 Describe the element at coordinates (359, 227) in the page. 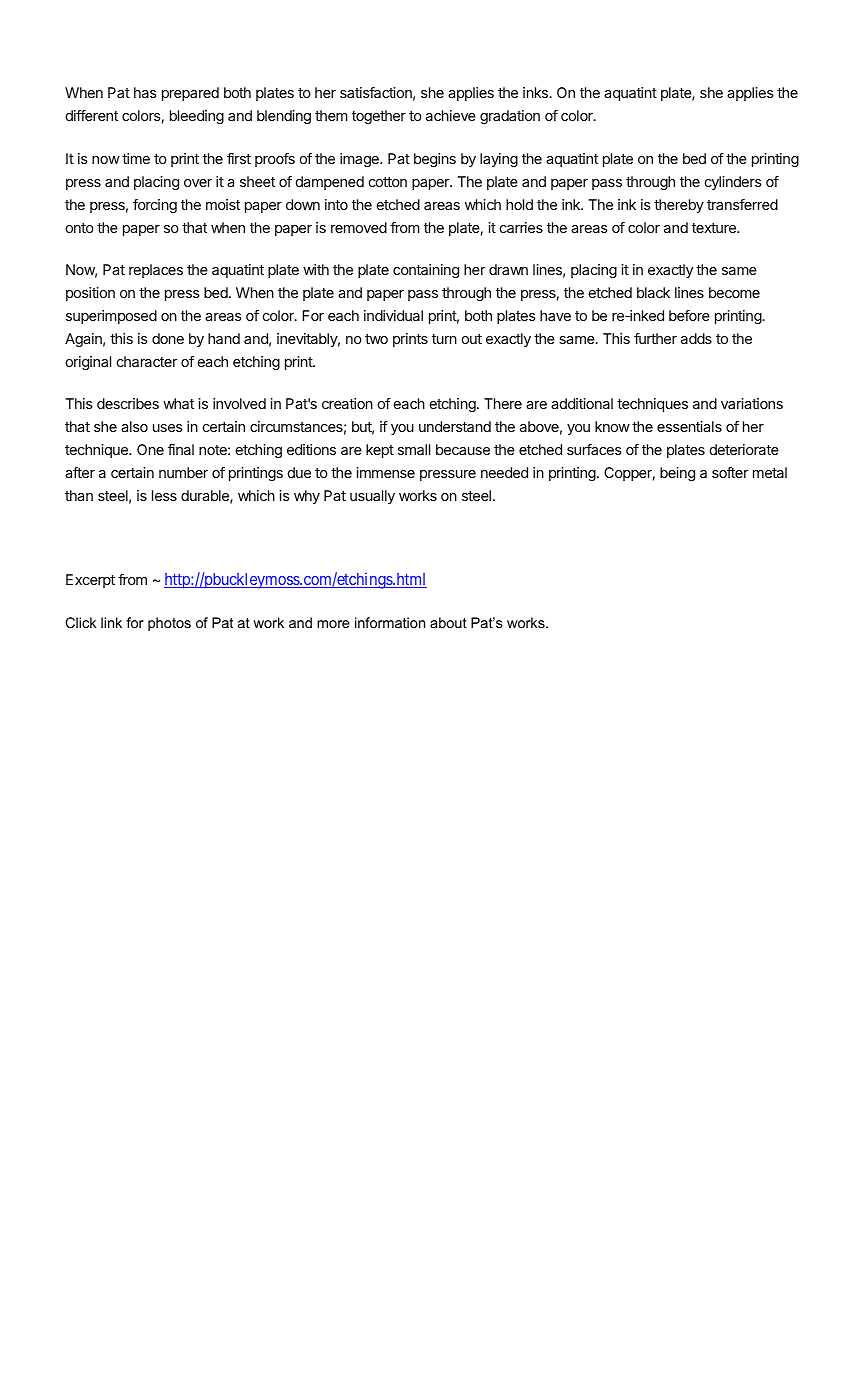

I see `removed` at that location.
